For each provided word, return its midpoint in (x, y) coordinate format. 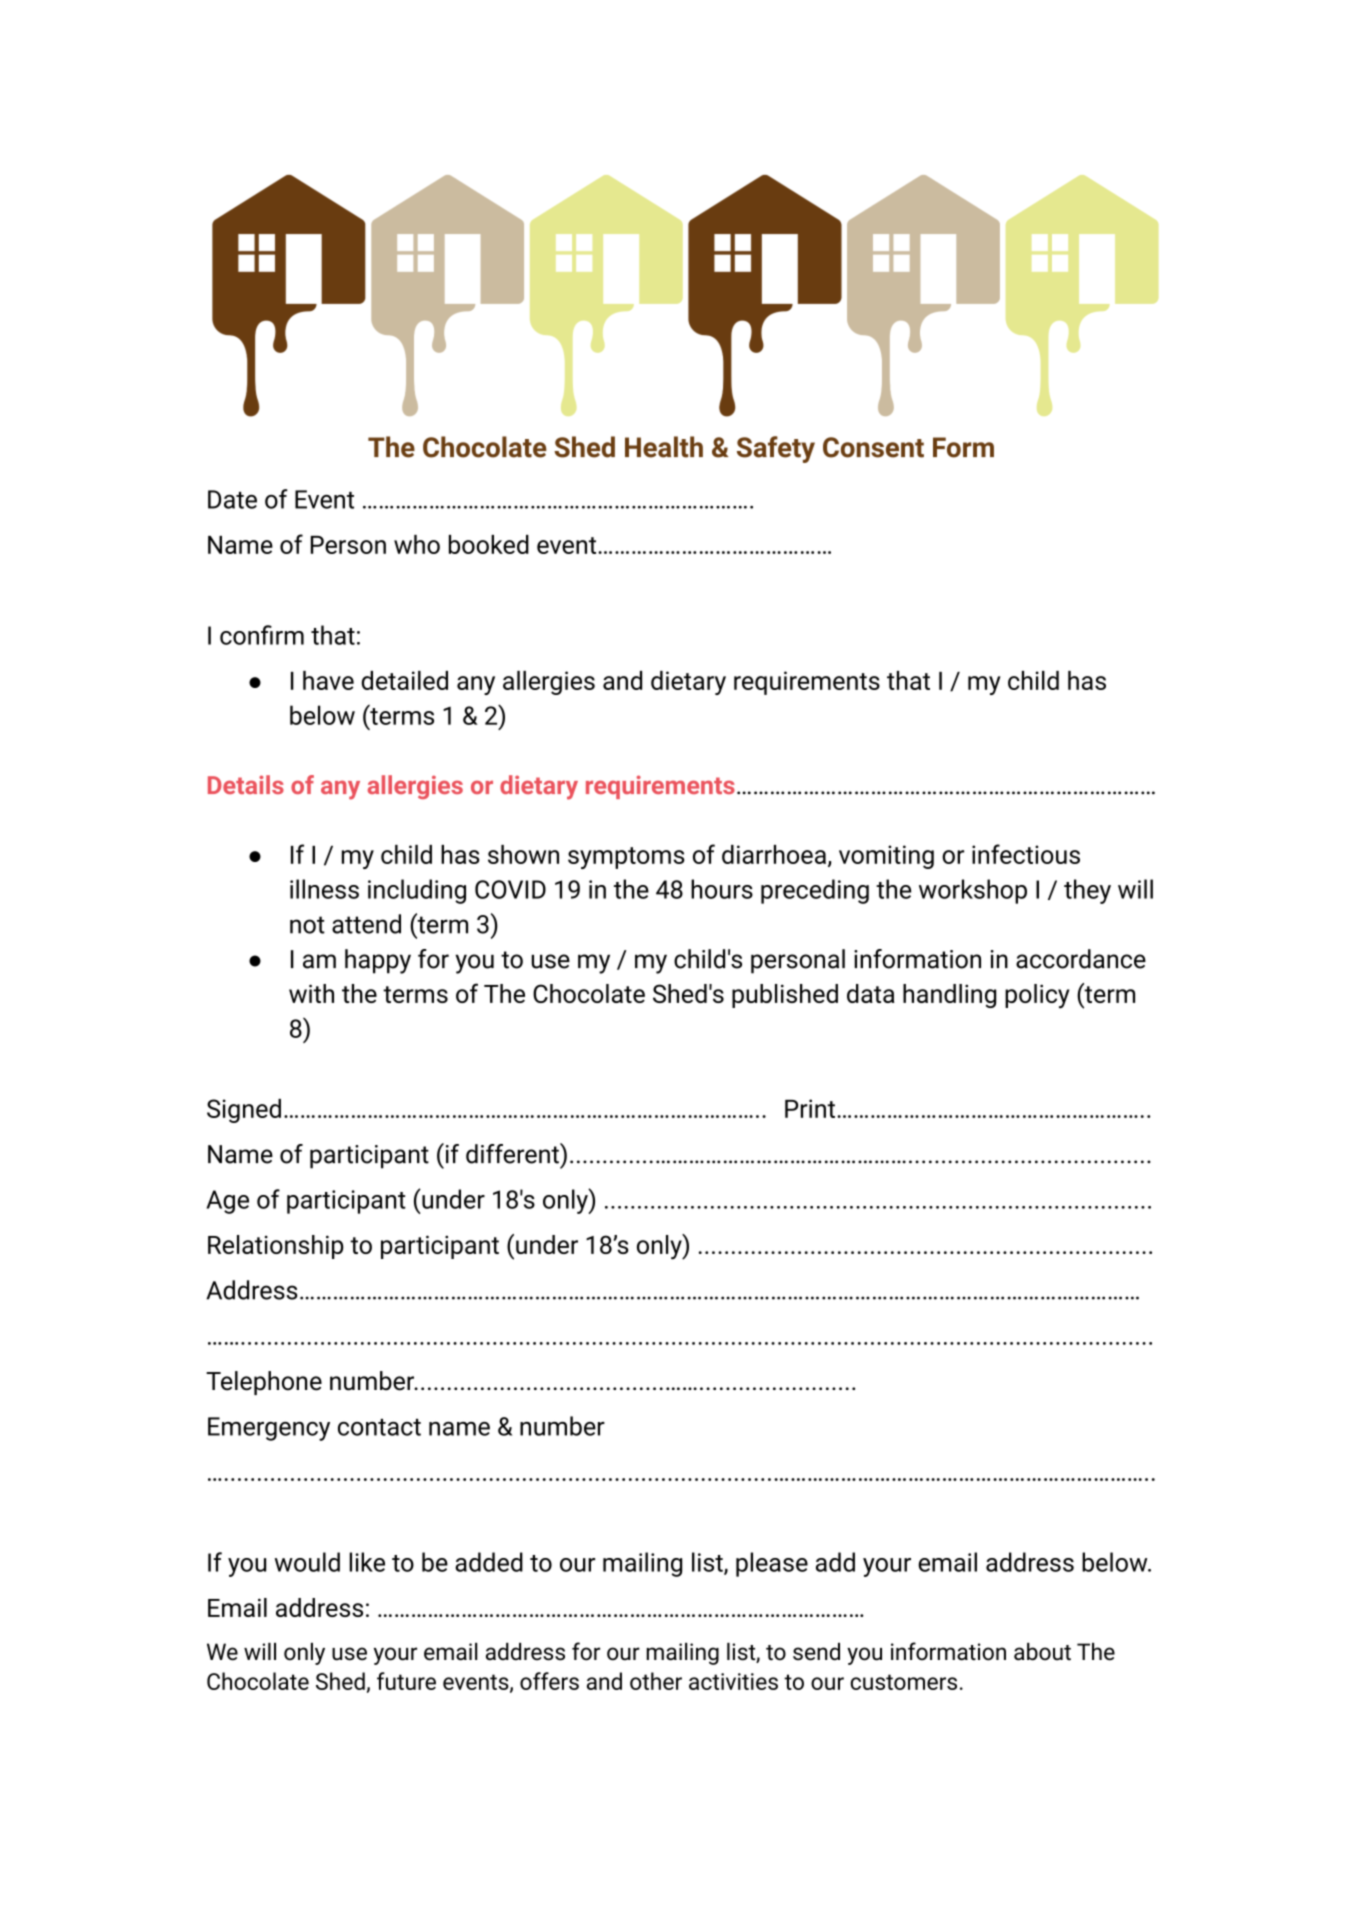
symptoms (626, 858)
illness (324, 889)
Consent (873, 447)
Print (810, 1108)
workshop (973, 891)
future (406, 1681)
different (513, 1153)
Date (232, 499)
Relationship (276, 1247)
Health (664, 447)
